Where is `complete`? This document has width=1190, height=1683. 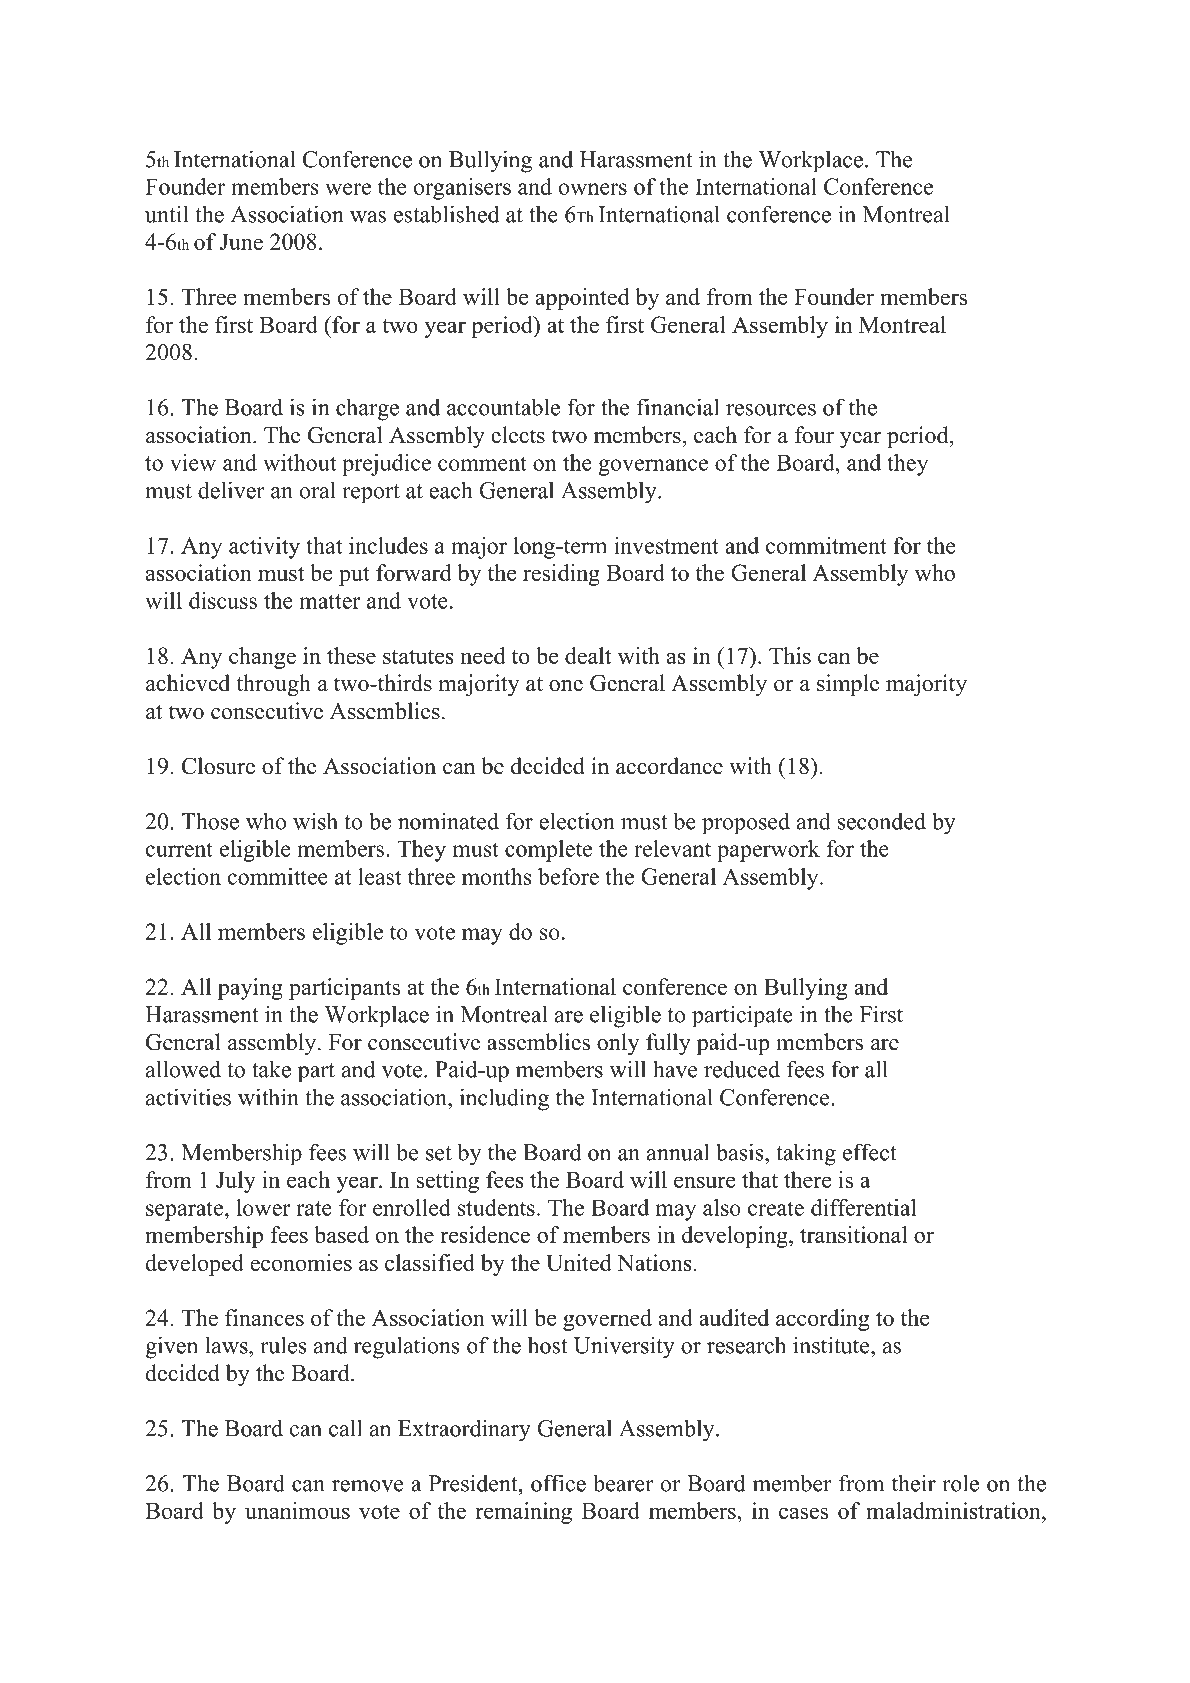 complete is located at coordinates (548, 851).
